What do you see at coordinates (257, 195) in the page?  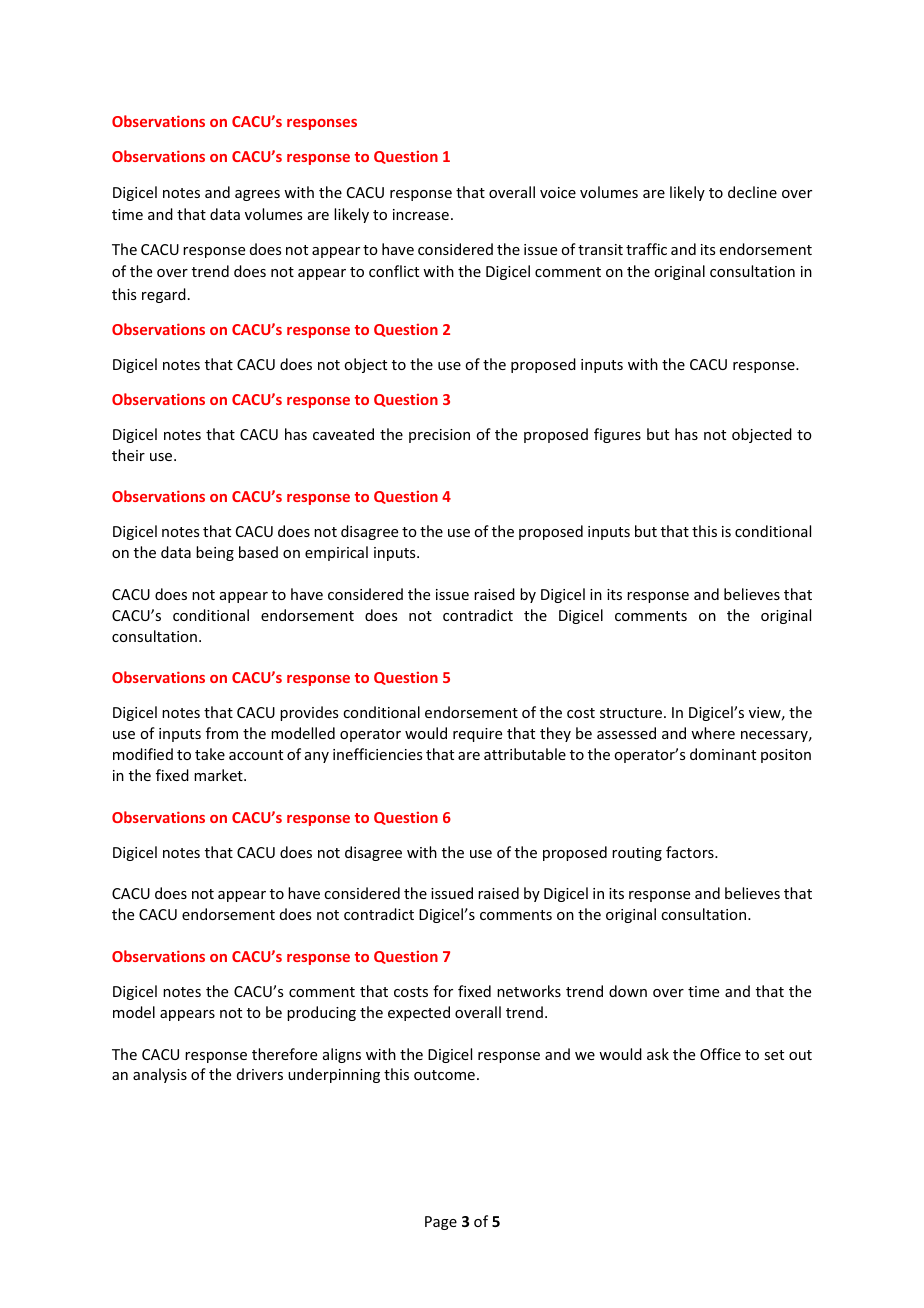 I see `agrees` at bounding box center [257, 195].
